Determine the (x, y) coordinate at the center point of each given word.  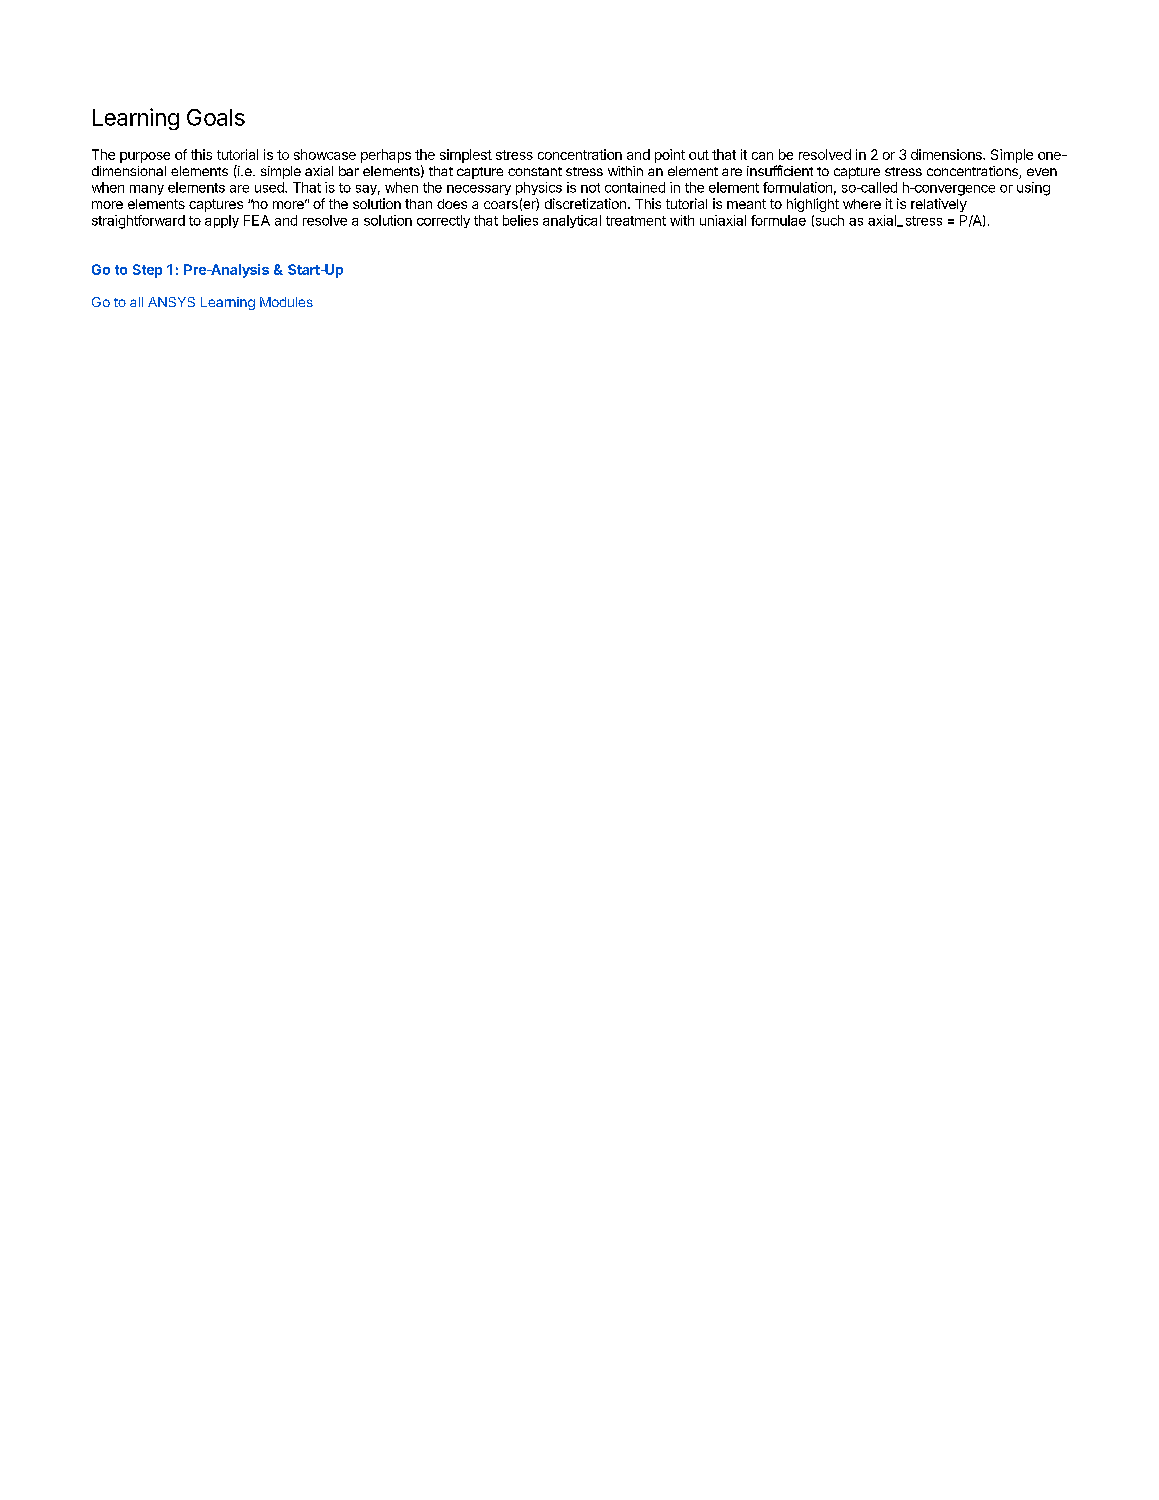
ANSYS (171, 302)
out (699, 155)
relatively (939, 205)
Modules (286, 302)
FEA (257, 220)
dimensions (947, 154)
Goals (216, 117)
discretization (585, 203)
